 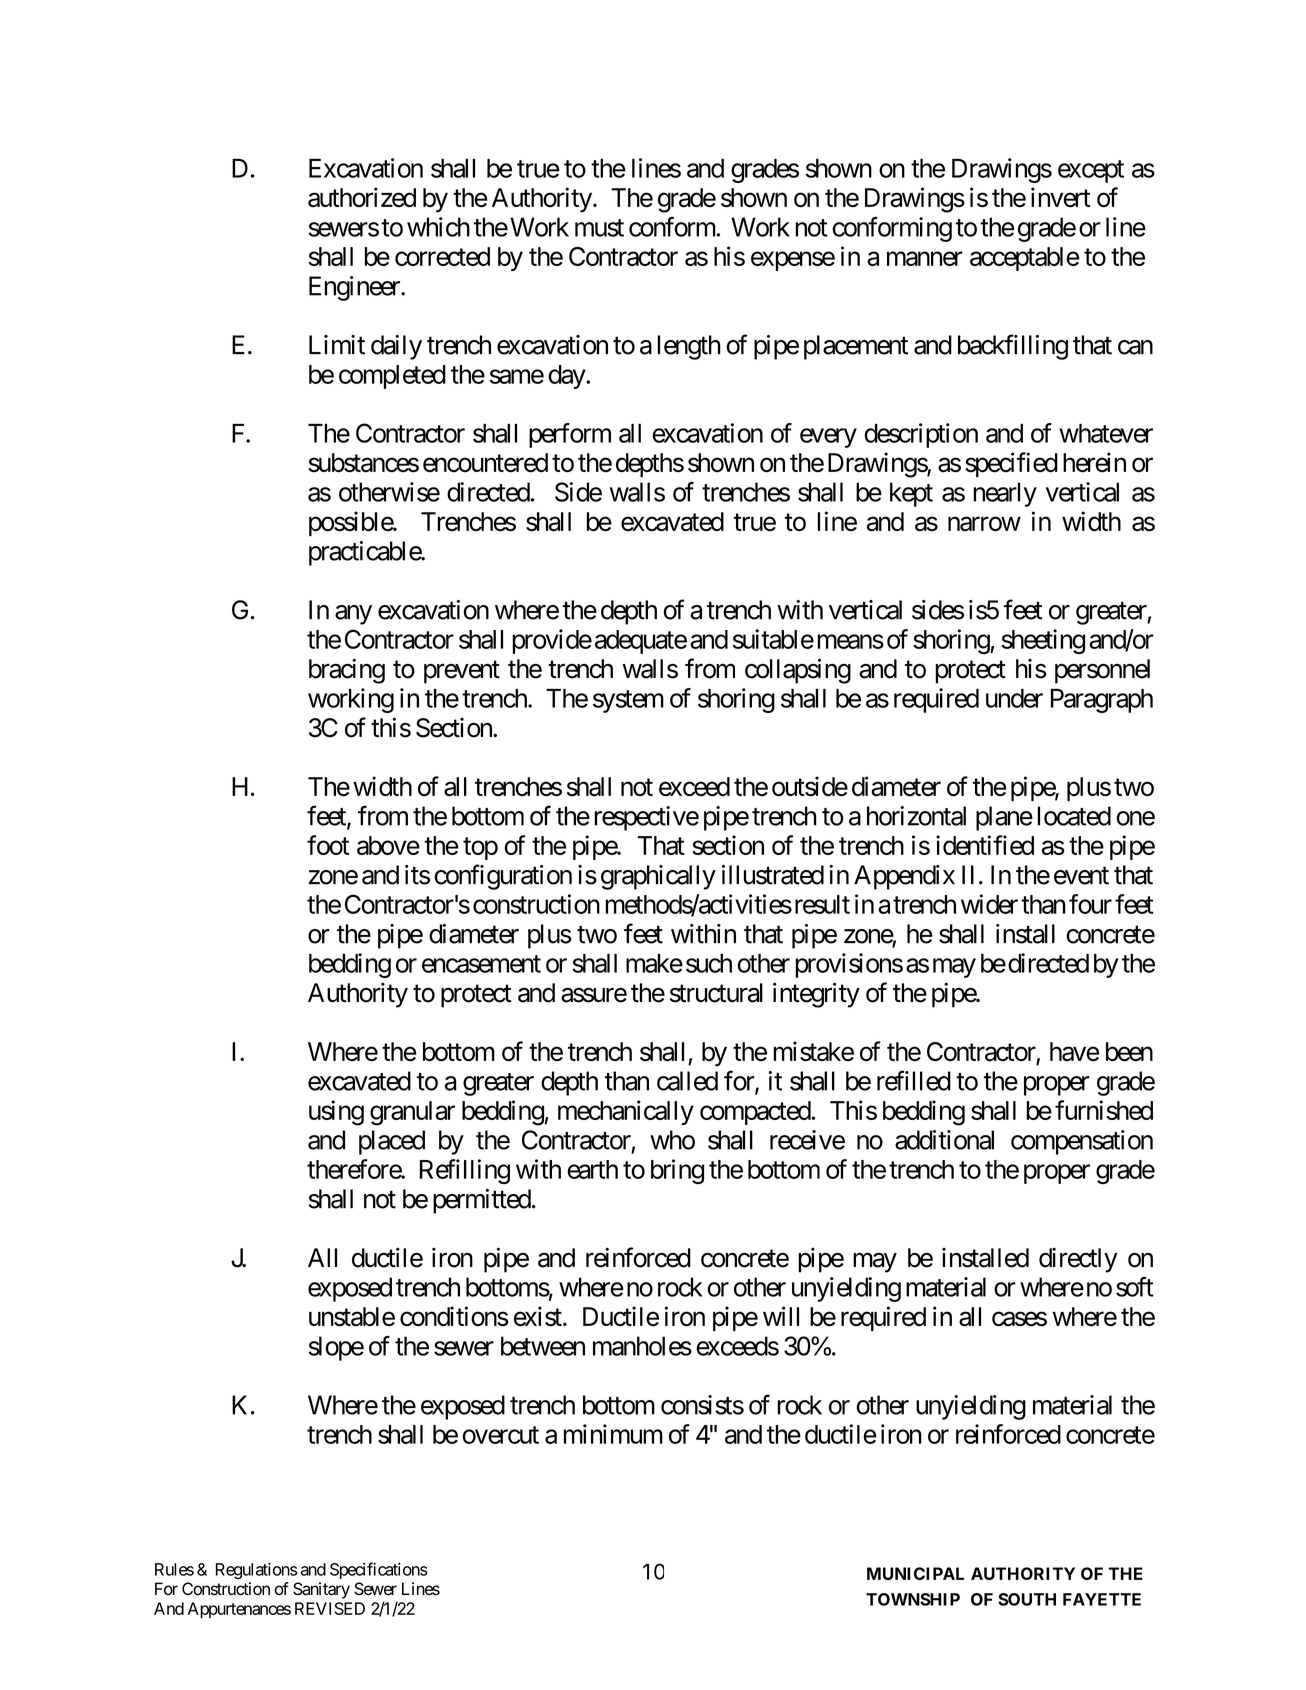 I want to click on directly, so click(x=1078, y=1260).
